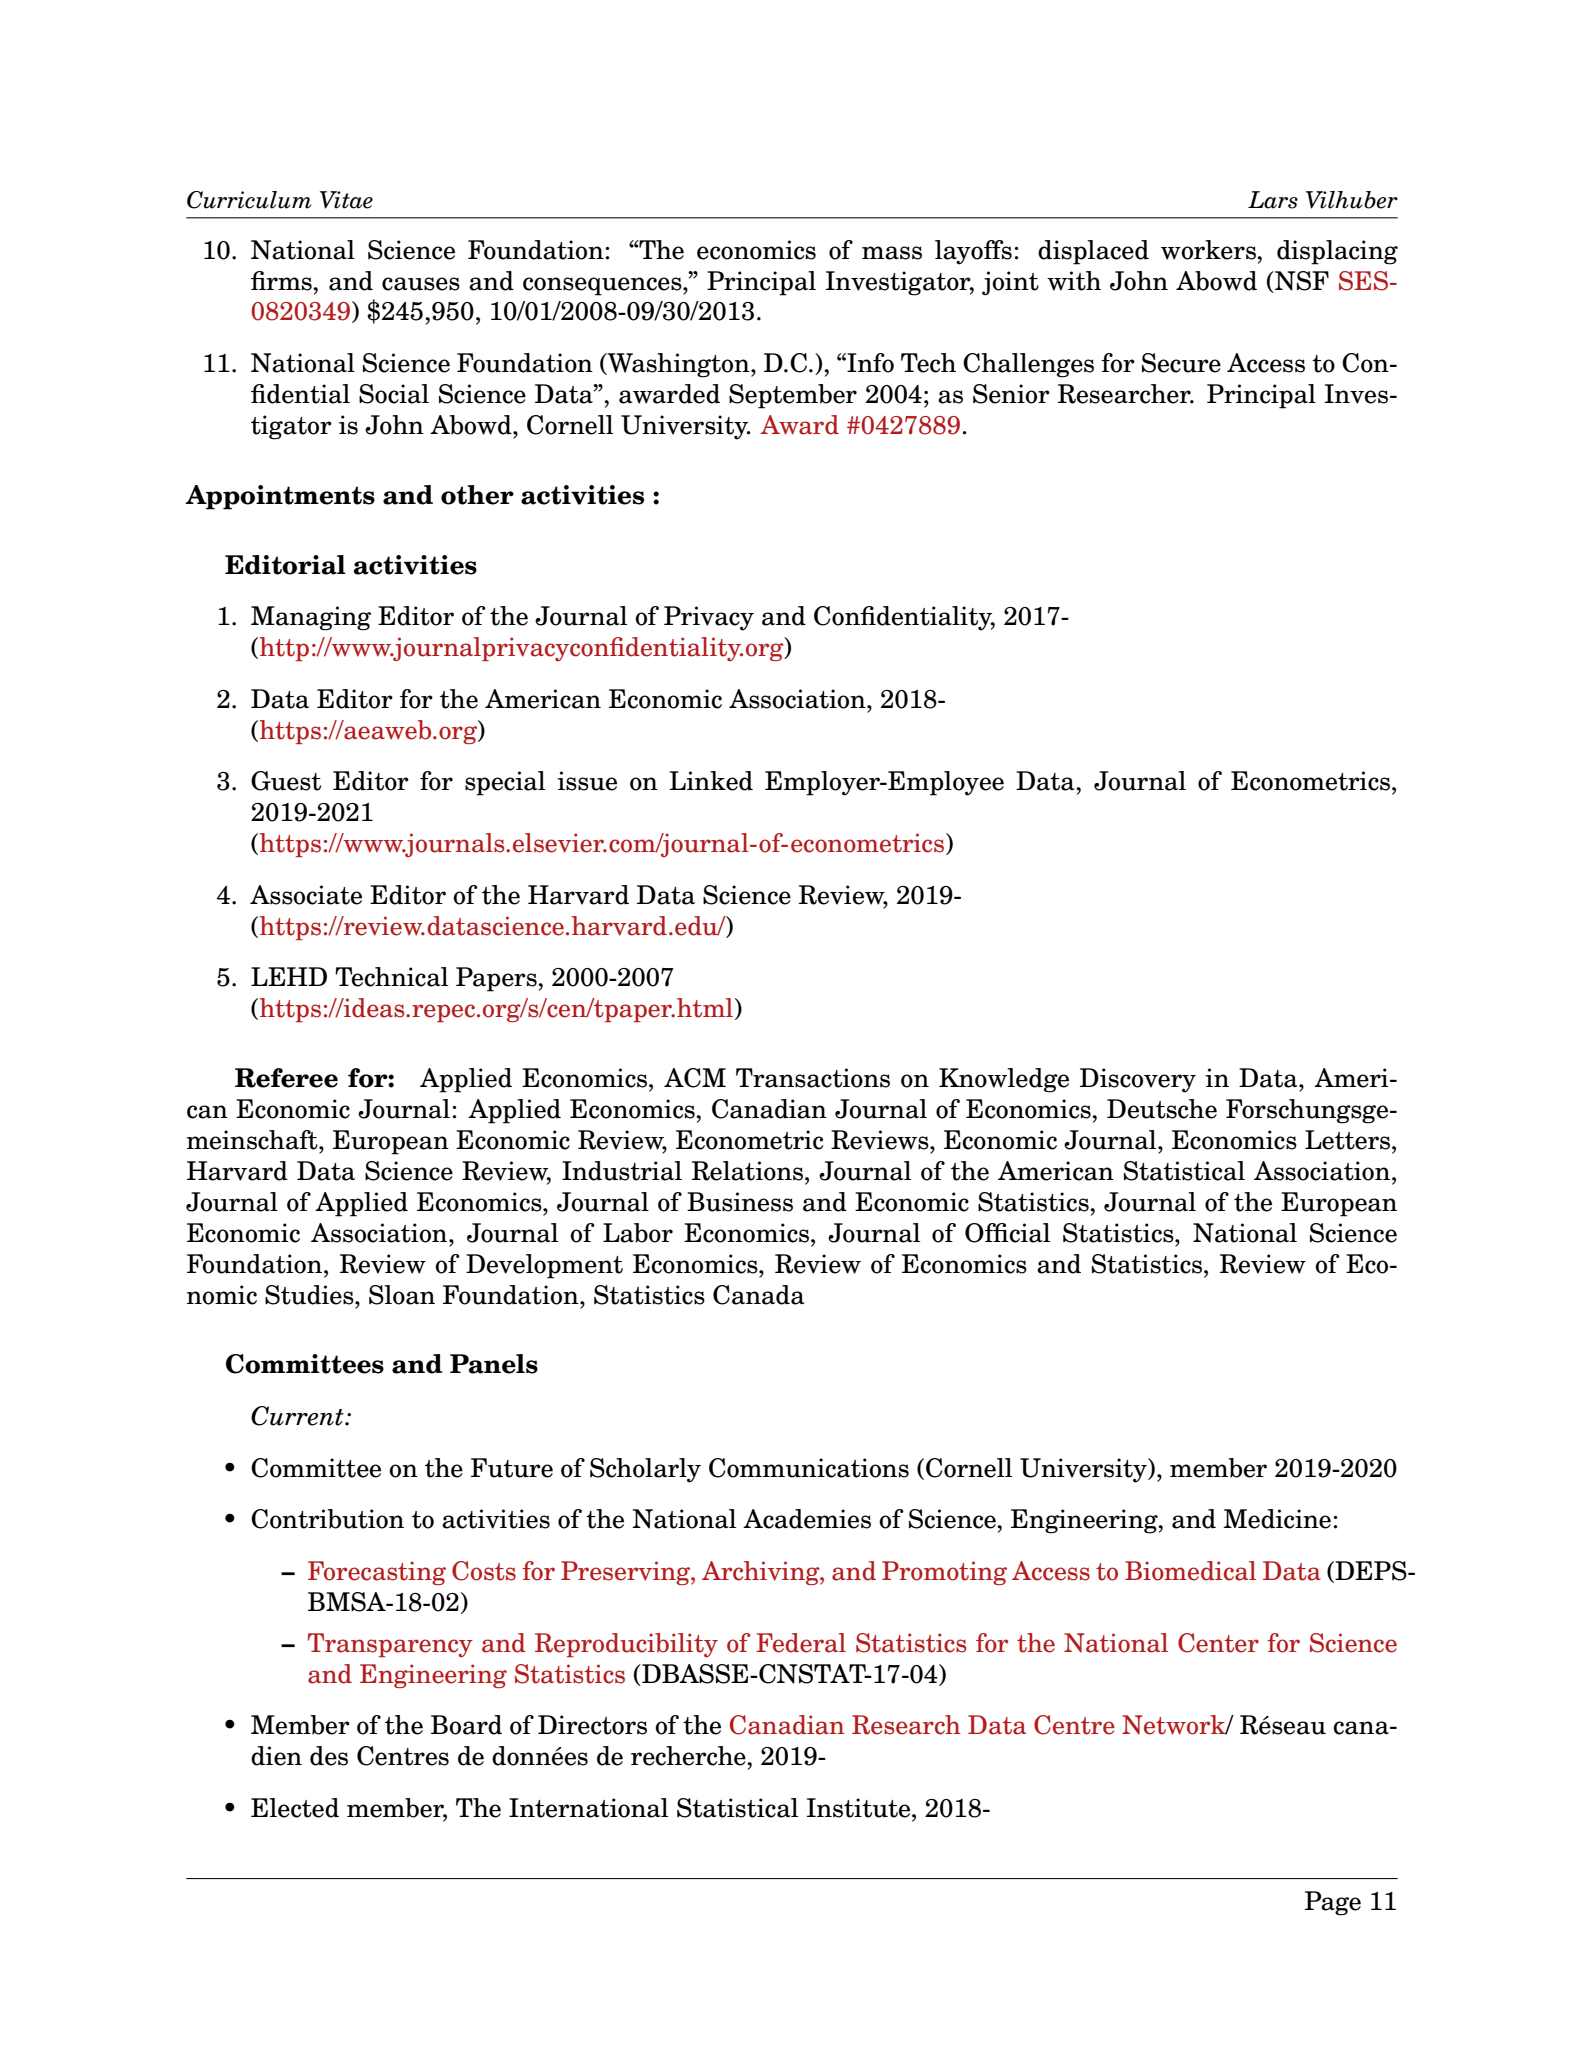  I want to click on des, so click(329, 1756).
